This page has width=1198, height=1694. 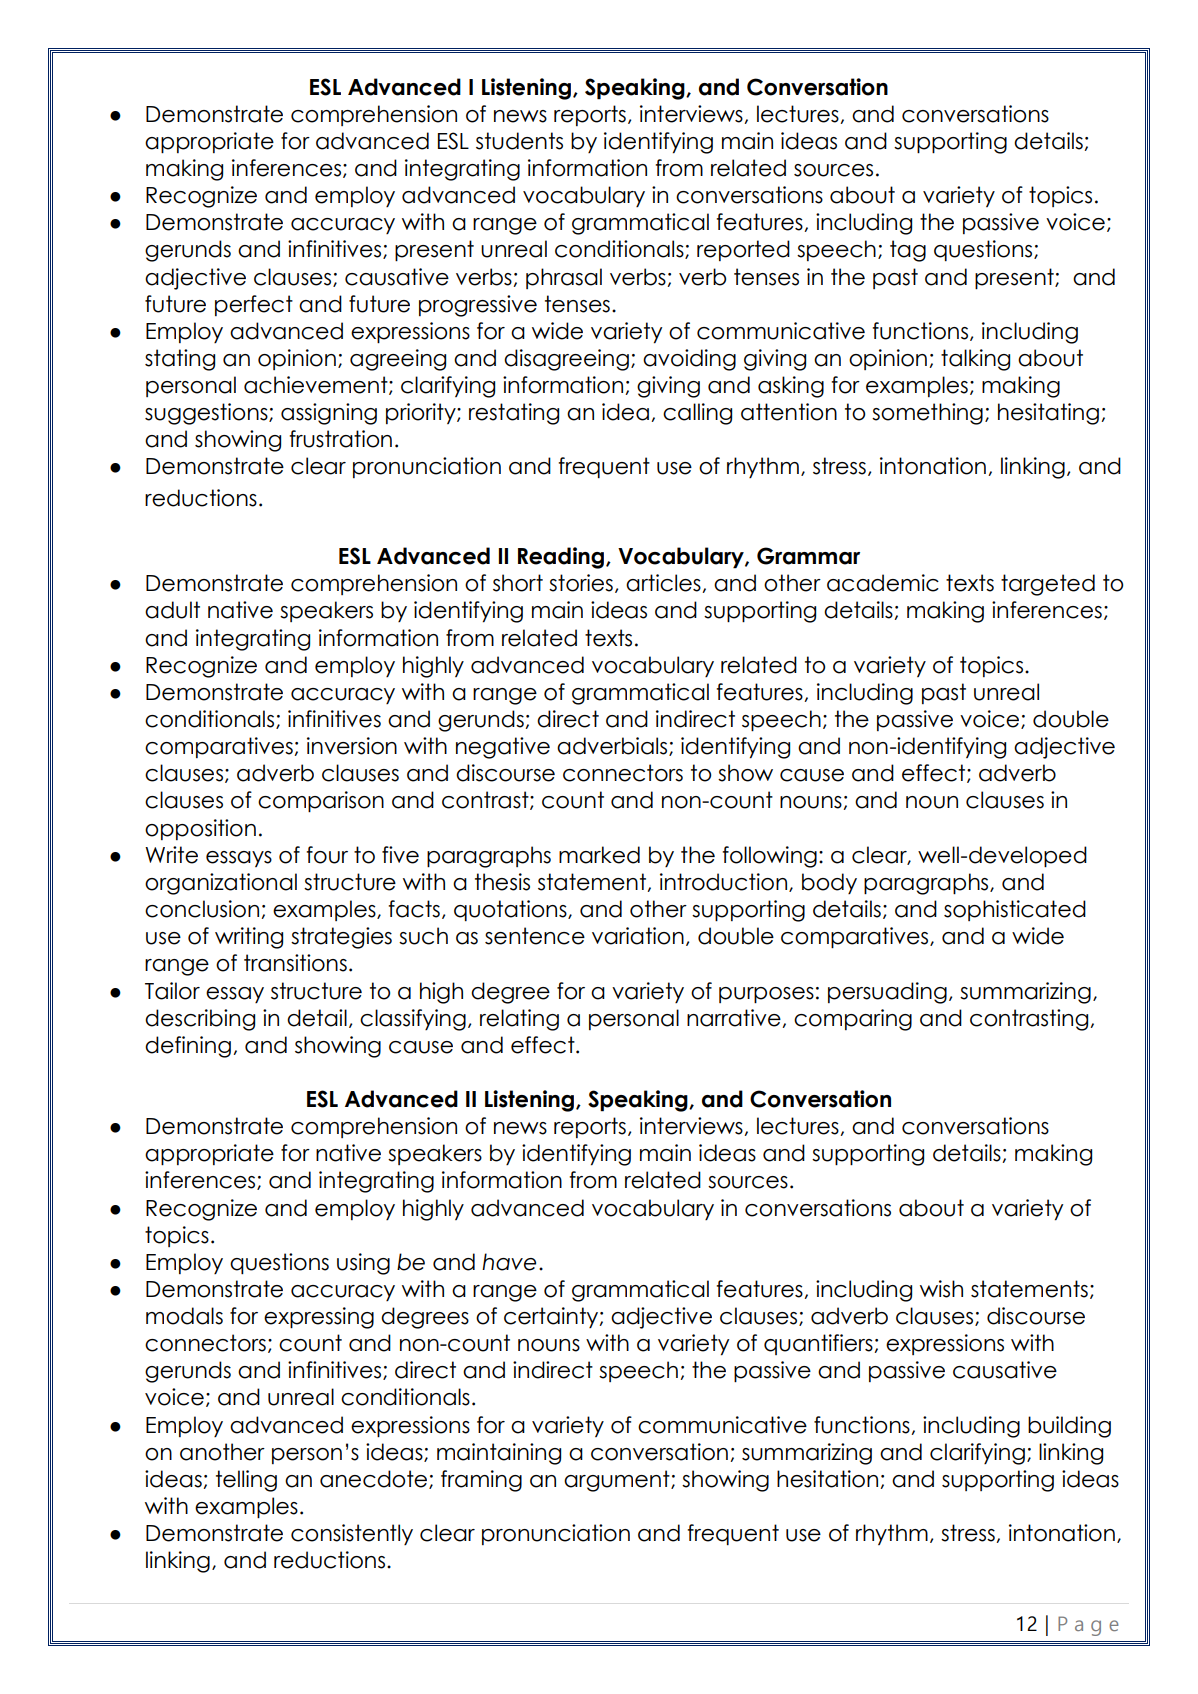 I want to click on tag, so click(x=908, y=251).
